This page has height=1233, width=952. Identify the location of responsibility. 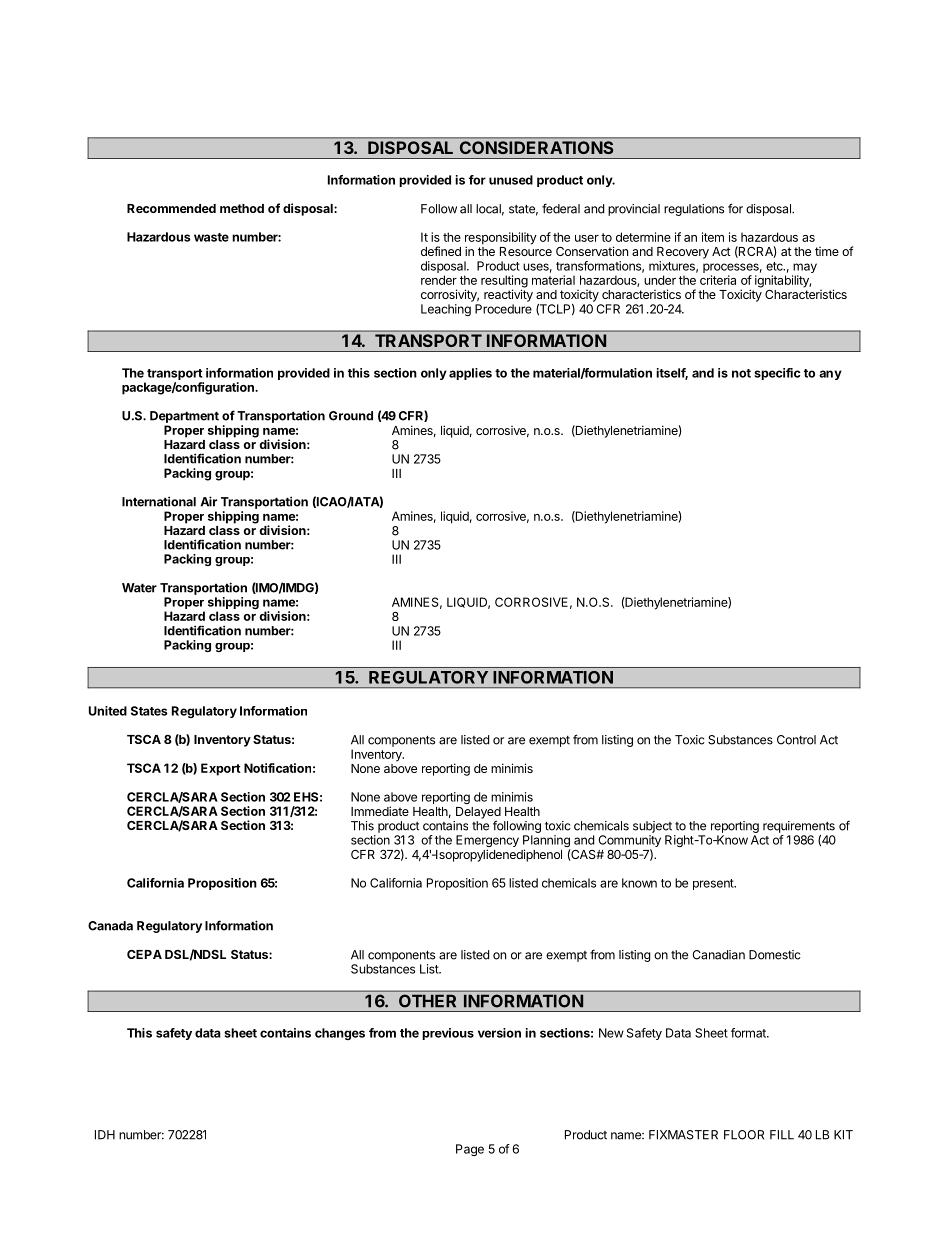
(501, 239).
